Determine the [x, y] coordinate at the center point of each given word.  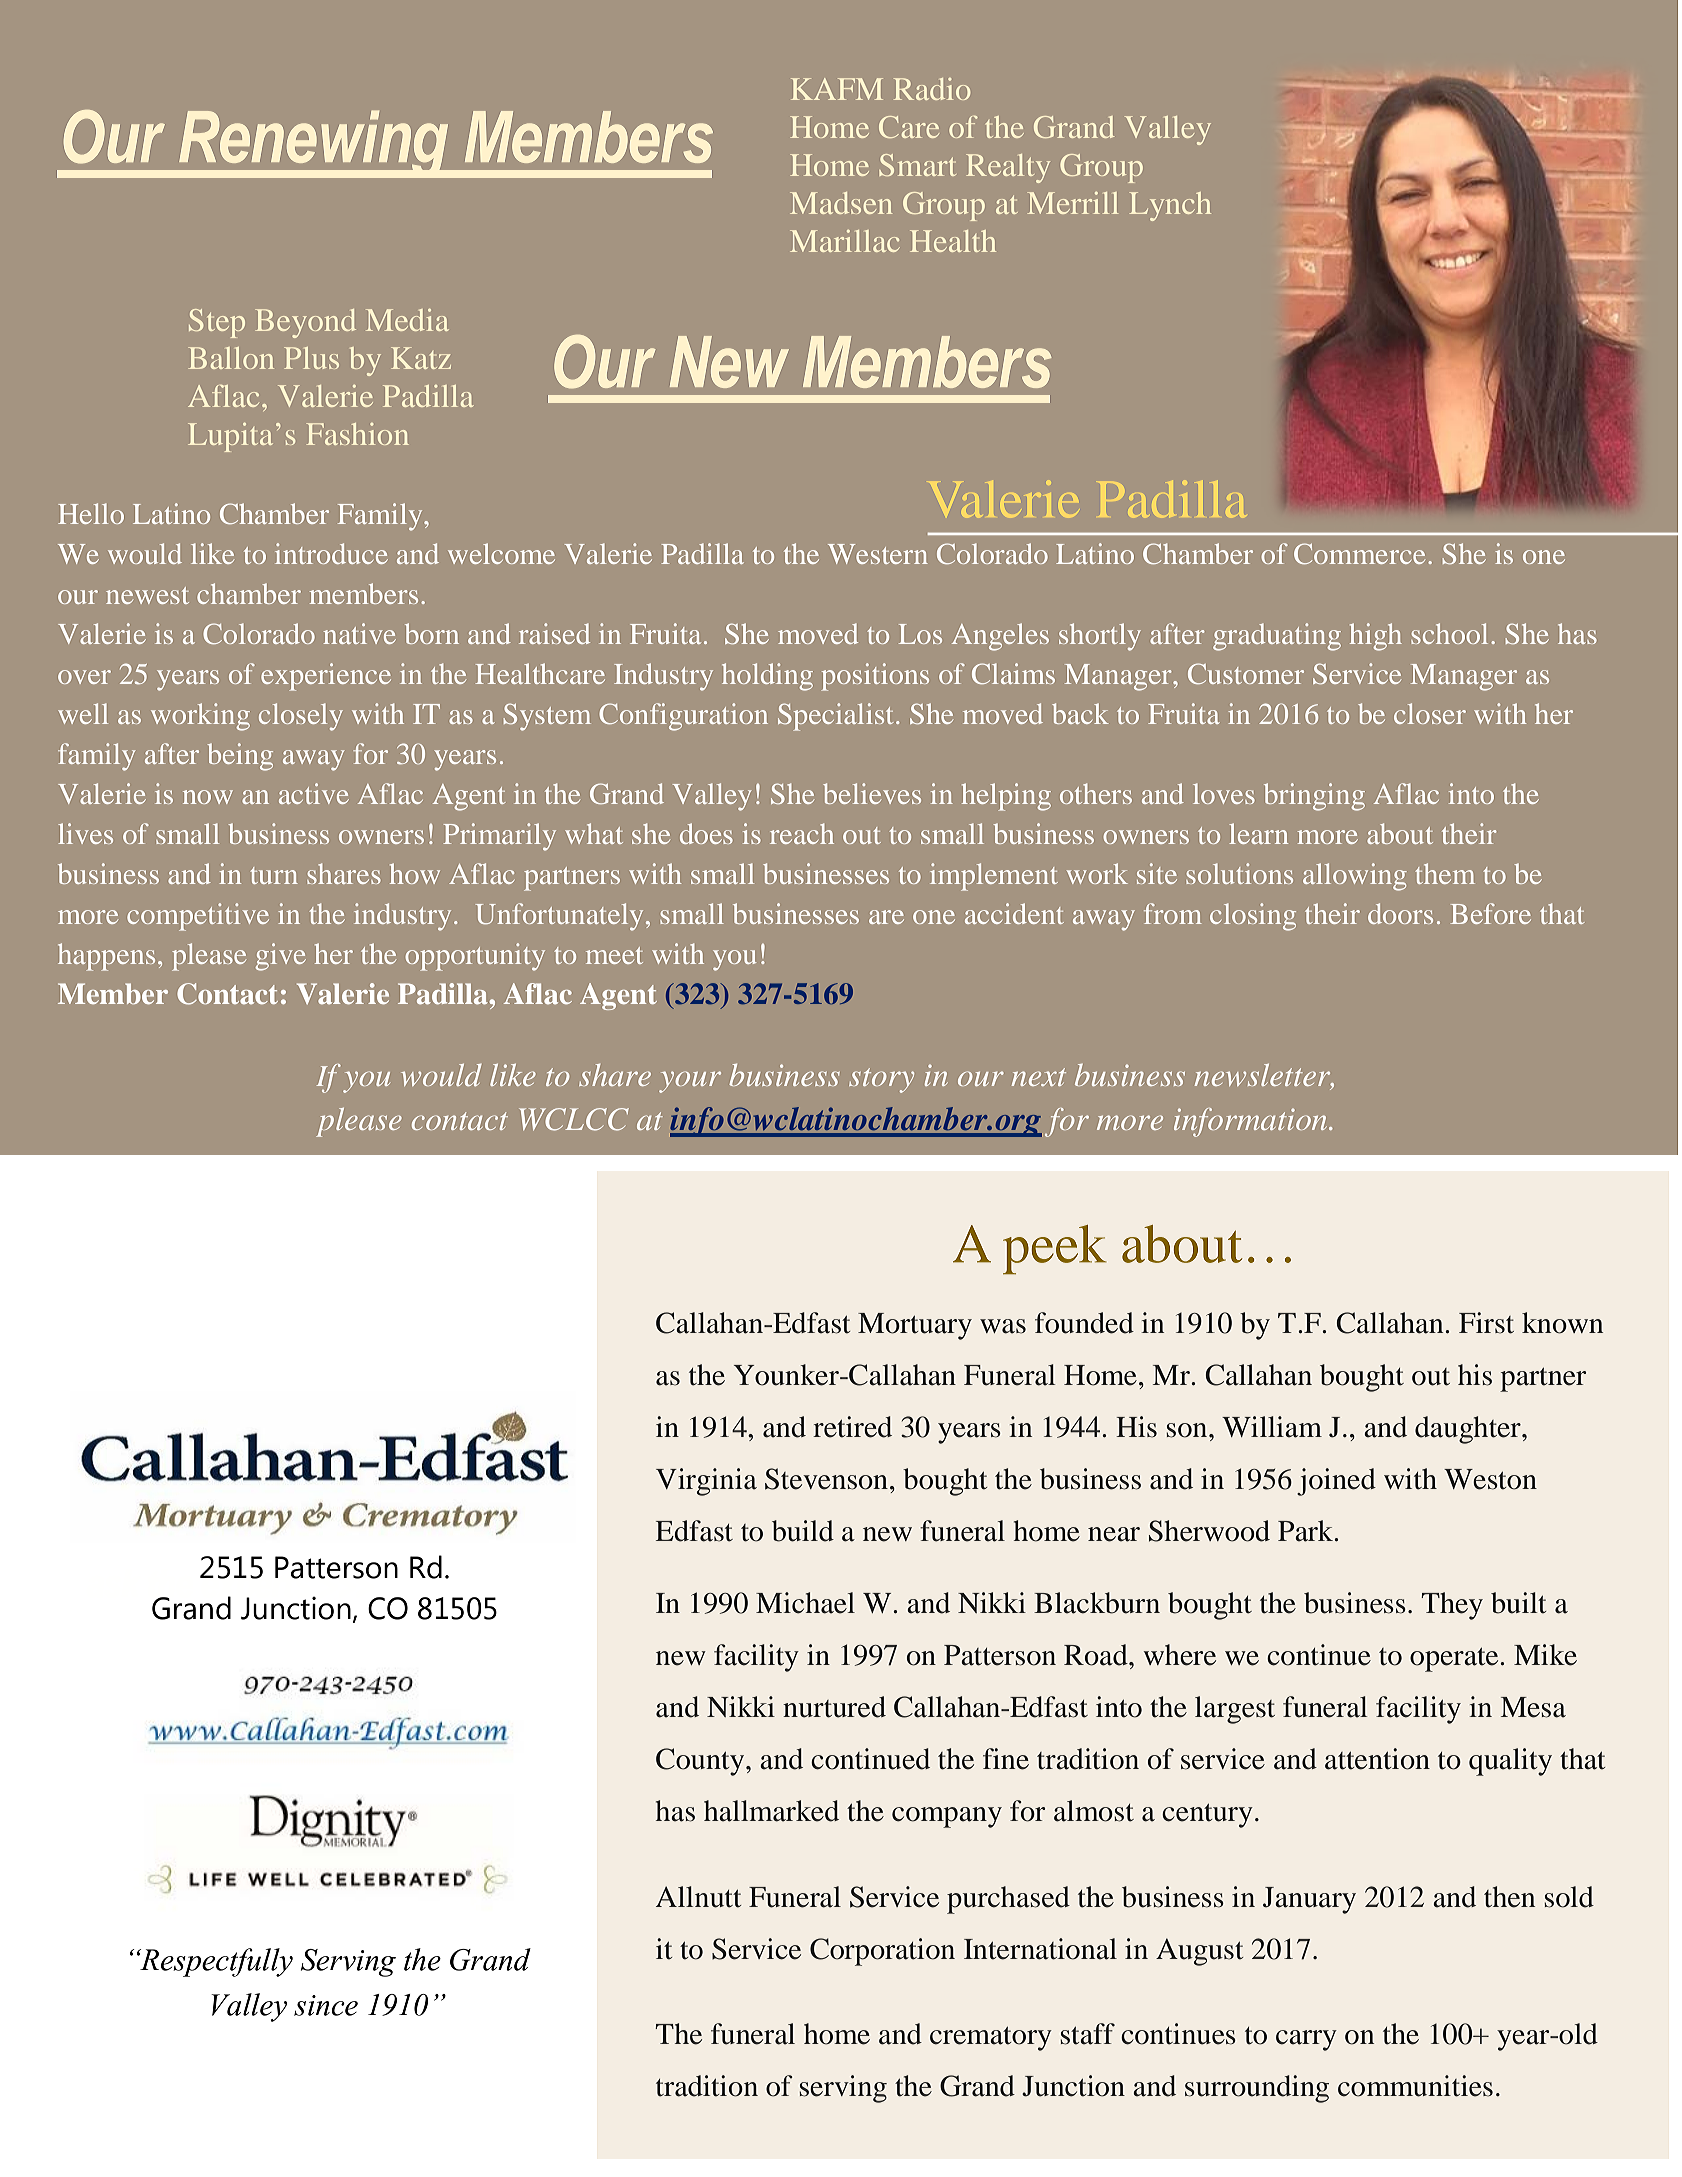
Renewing [314, 144]
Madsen [841, 203]
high [1376, 637]
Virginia [706, 1482]
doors [1400, 913]
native [359, 633]
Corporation [882, 1952]
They [1452, 1606]
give [280, 957]
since [326, 2005]
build [803, 1531]
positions [875, 677]
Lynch [1170, 206]
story [881, 1080]
